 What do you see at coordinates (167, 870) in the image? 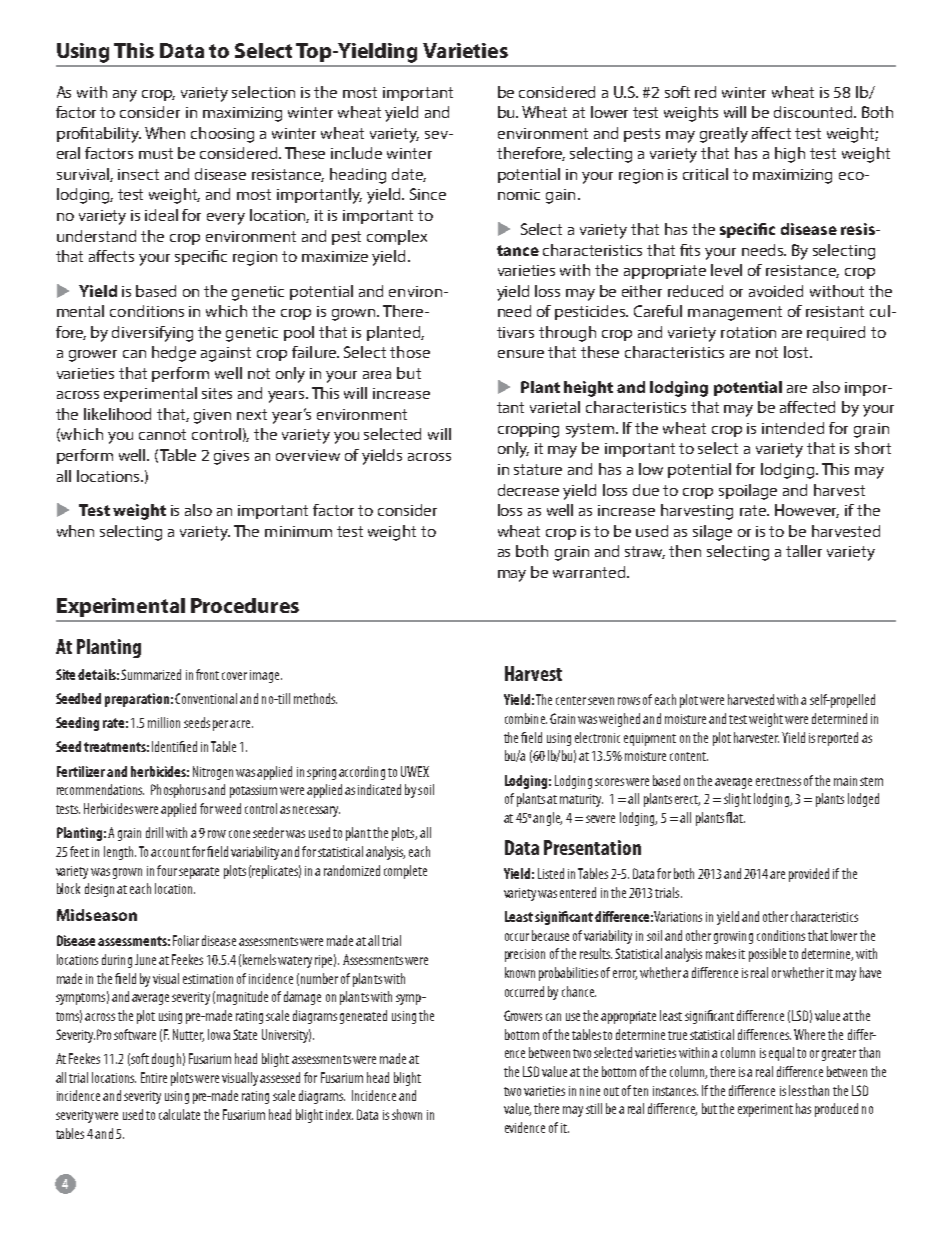
I see `four` at bounding box center [167, 870].
